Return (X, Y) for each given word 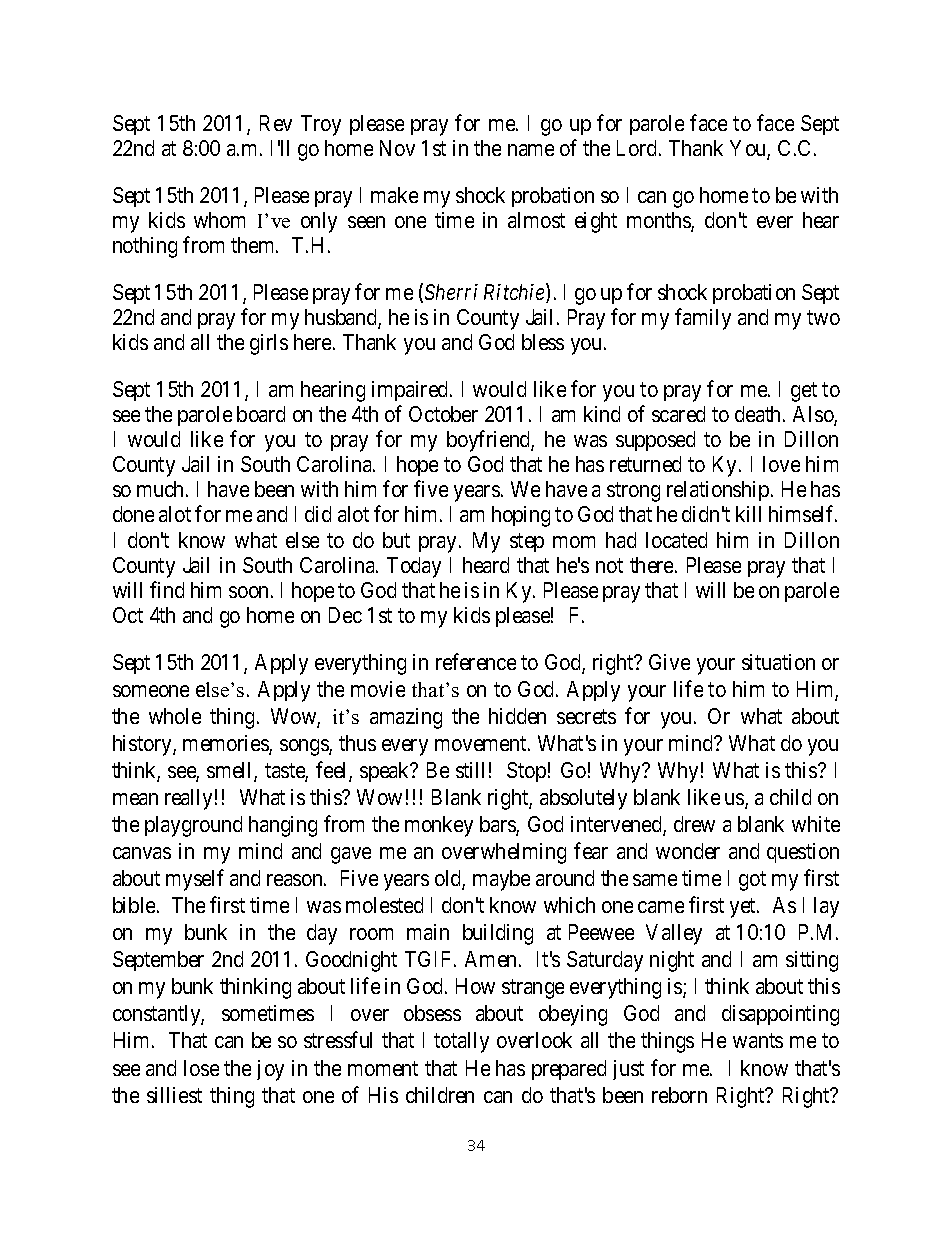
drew (694, 824)
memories (226, 744)
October (443, 414)
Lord (638, 148)
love (781, 464)
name (531, 150)
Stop (526, 772)
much (162, 489)
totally (461, 1042)
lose (201, 1068)
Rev (276, 123)
